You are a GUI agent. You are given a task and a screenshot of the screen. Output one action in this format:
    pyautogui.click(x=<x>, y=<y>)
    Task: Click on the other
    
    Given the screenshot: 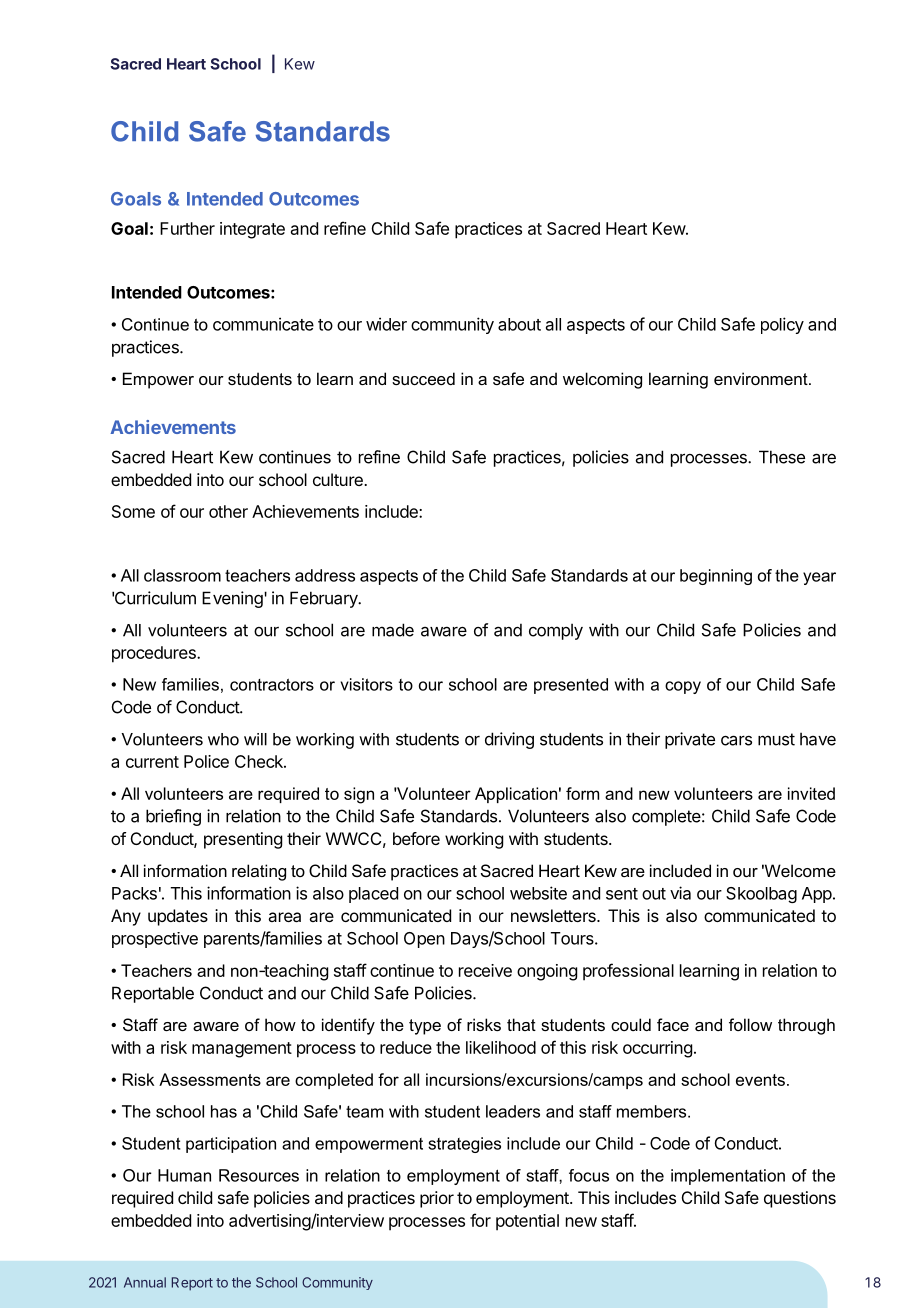 What is the action you would take?
    pyautogui.click(x=228, y=511)
